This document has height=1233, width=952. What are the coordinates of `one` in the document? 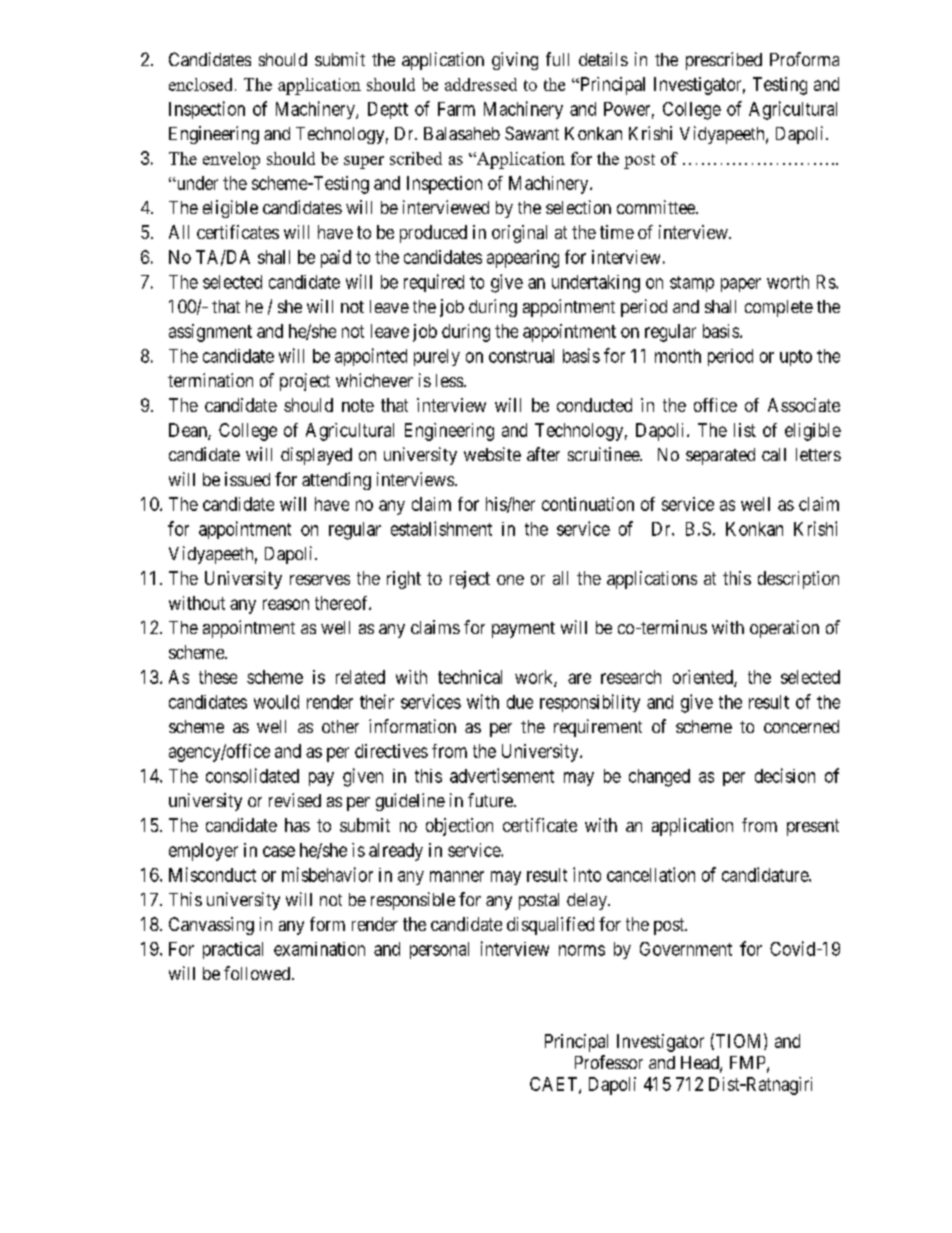 It's located at (510, 580).
